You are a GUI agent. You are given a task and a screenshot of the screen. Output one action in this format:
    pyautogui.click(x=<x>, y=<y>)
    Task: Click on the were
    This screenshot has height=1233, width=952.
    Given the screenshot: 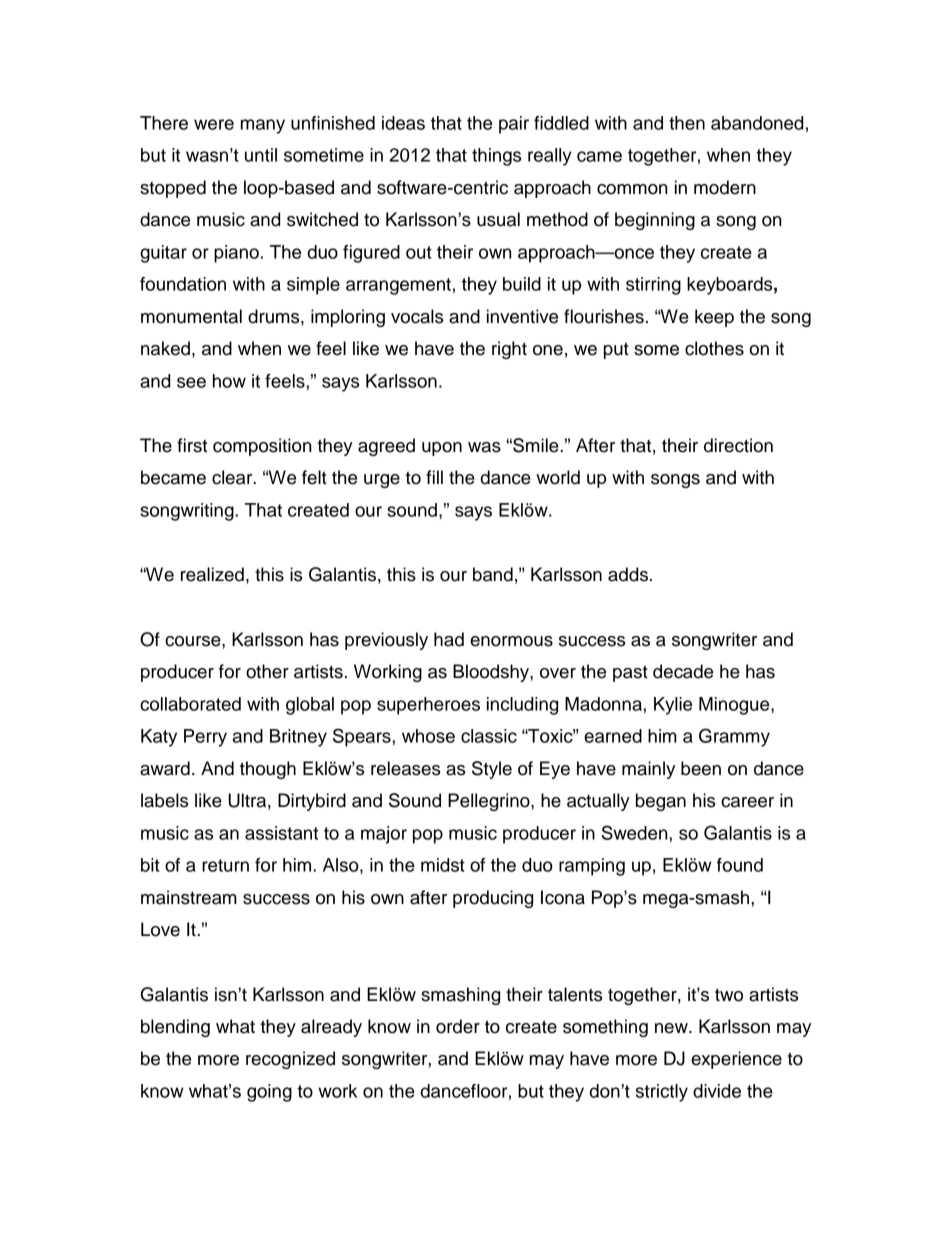 What is the action you would take?
    pyautogui.click(x=214, y=124)
